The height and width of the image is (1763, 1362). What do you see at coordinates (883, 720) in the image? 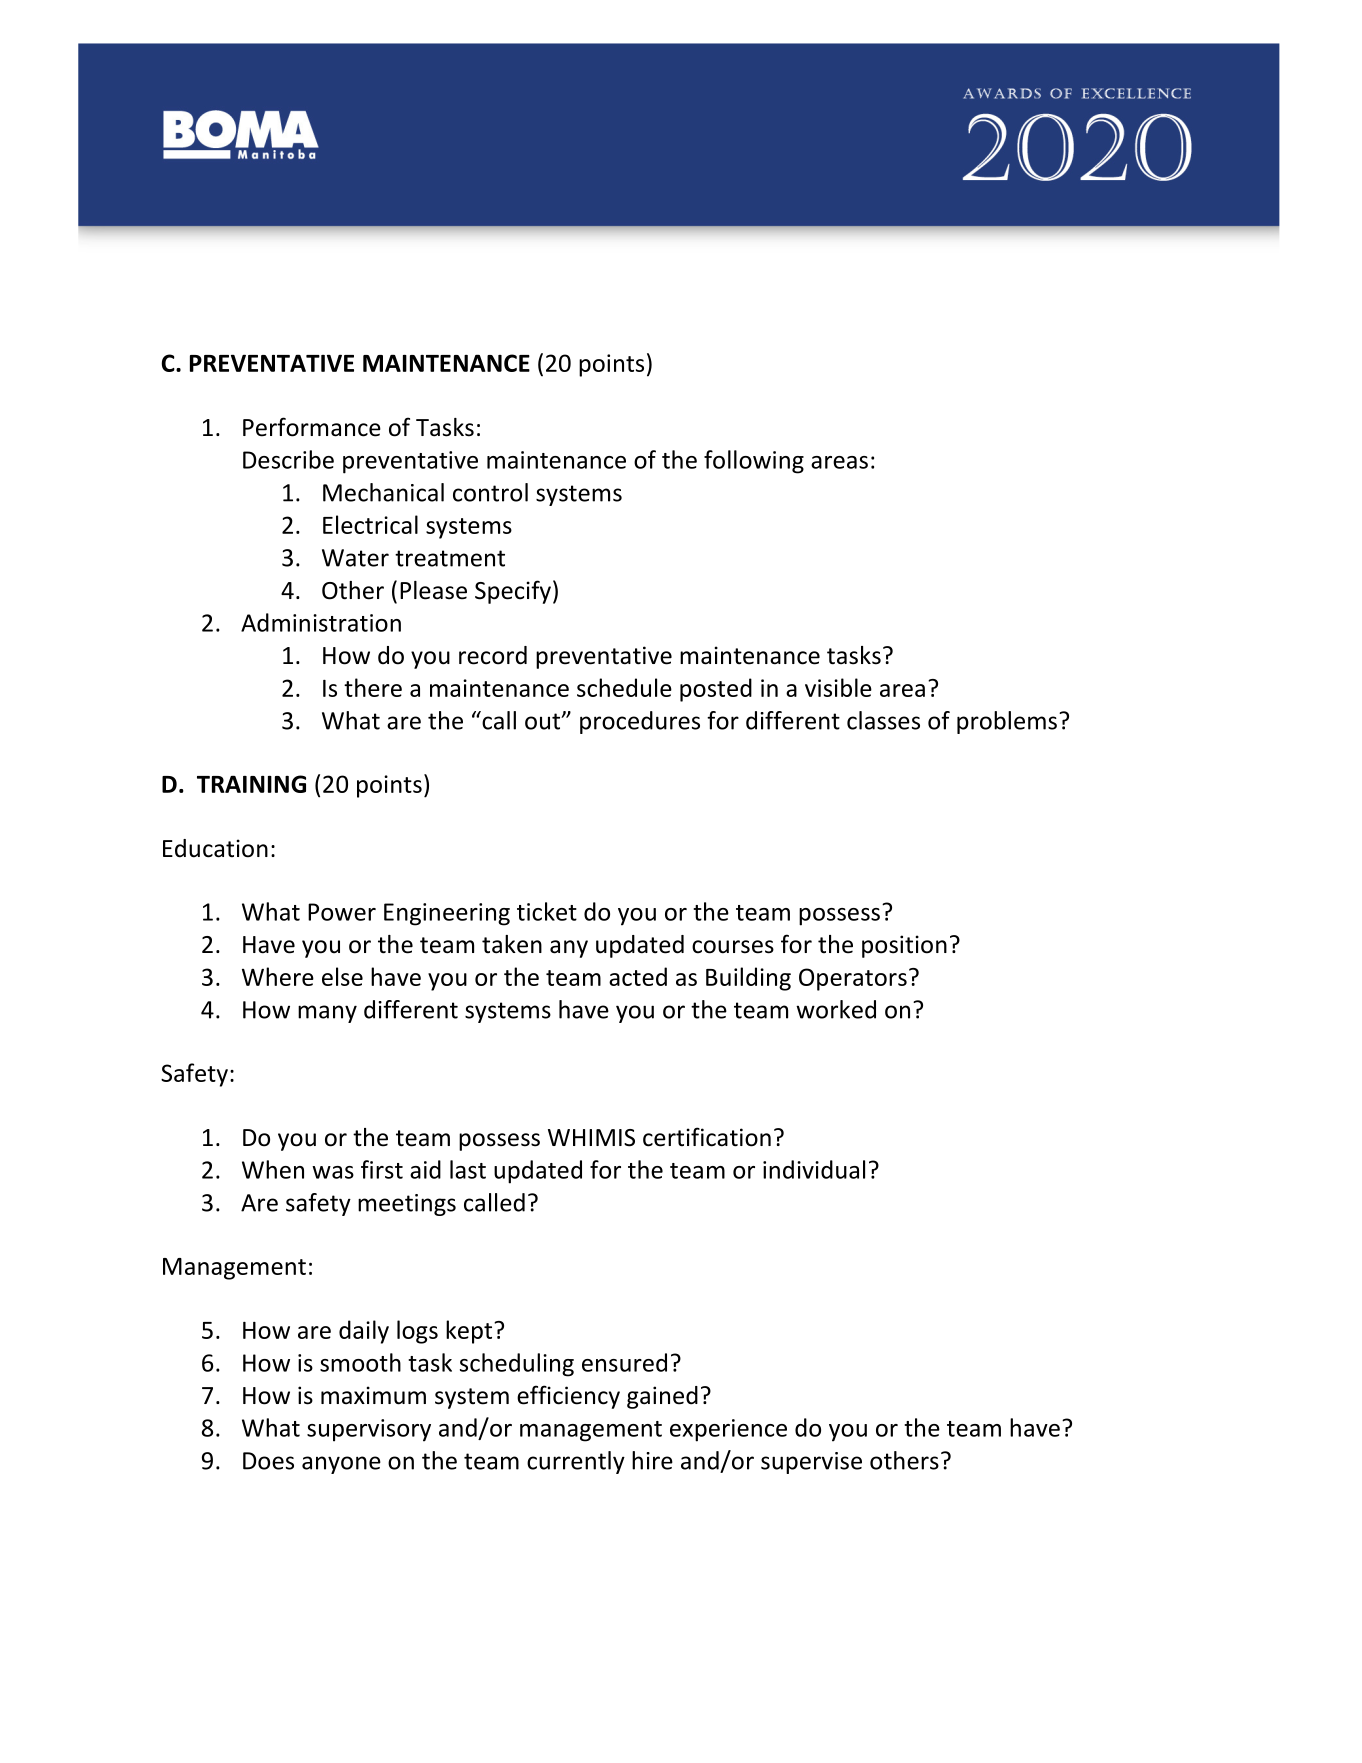
I see `classes` at bounding box center [883, 720].
